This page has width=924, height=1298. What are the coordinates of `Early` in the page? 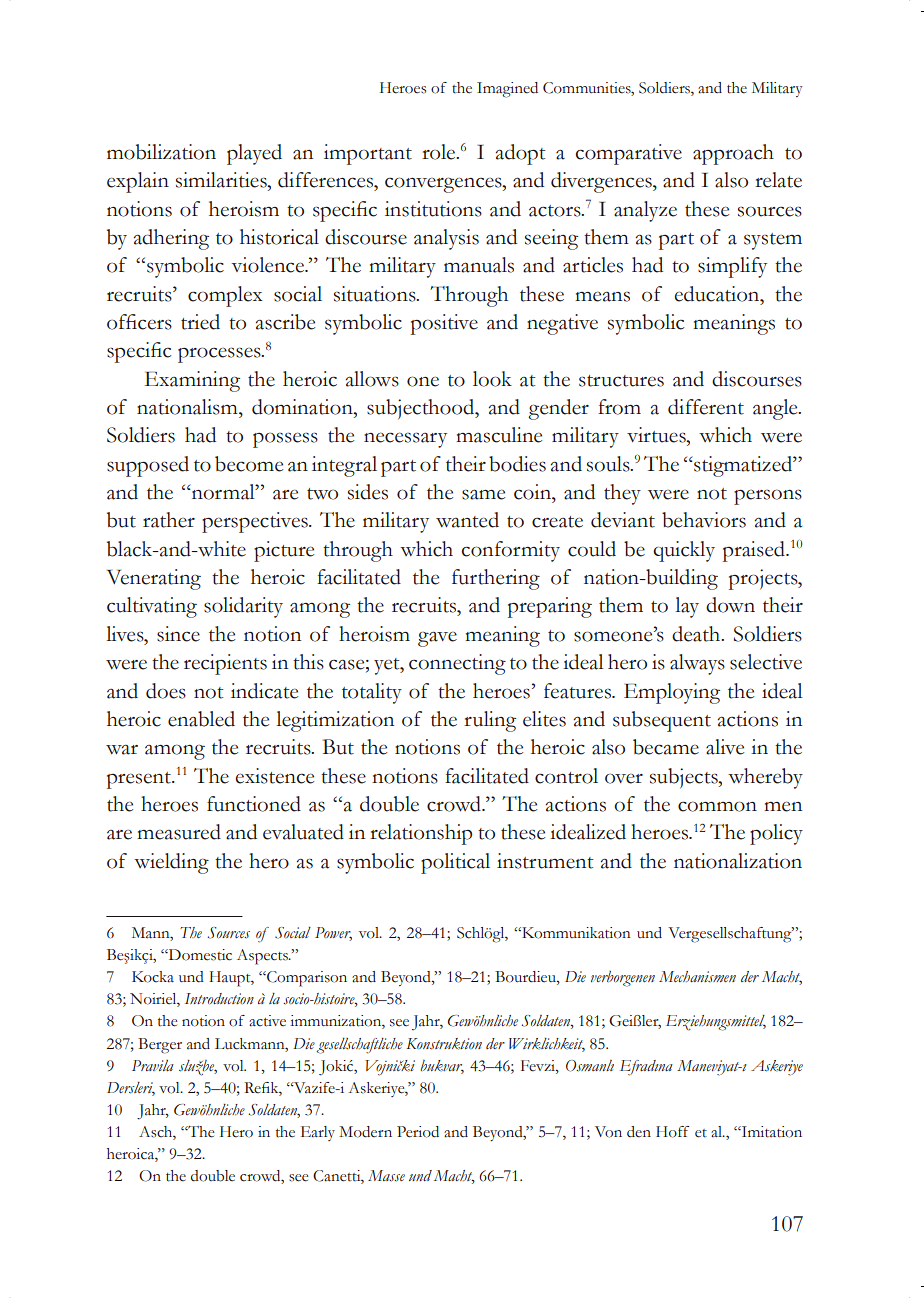 It's located at (318, 1133).
